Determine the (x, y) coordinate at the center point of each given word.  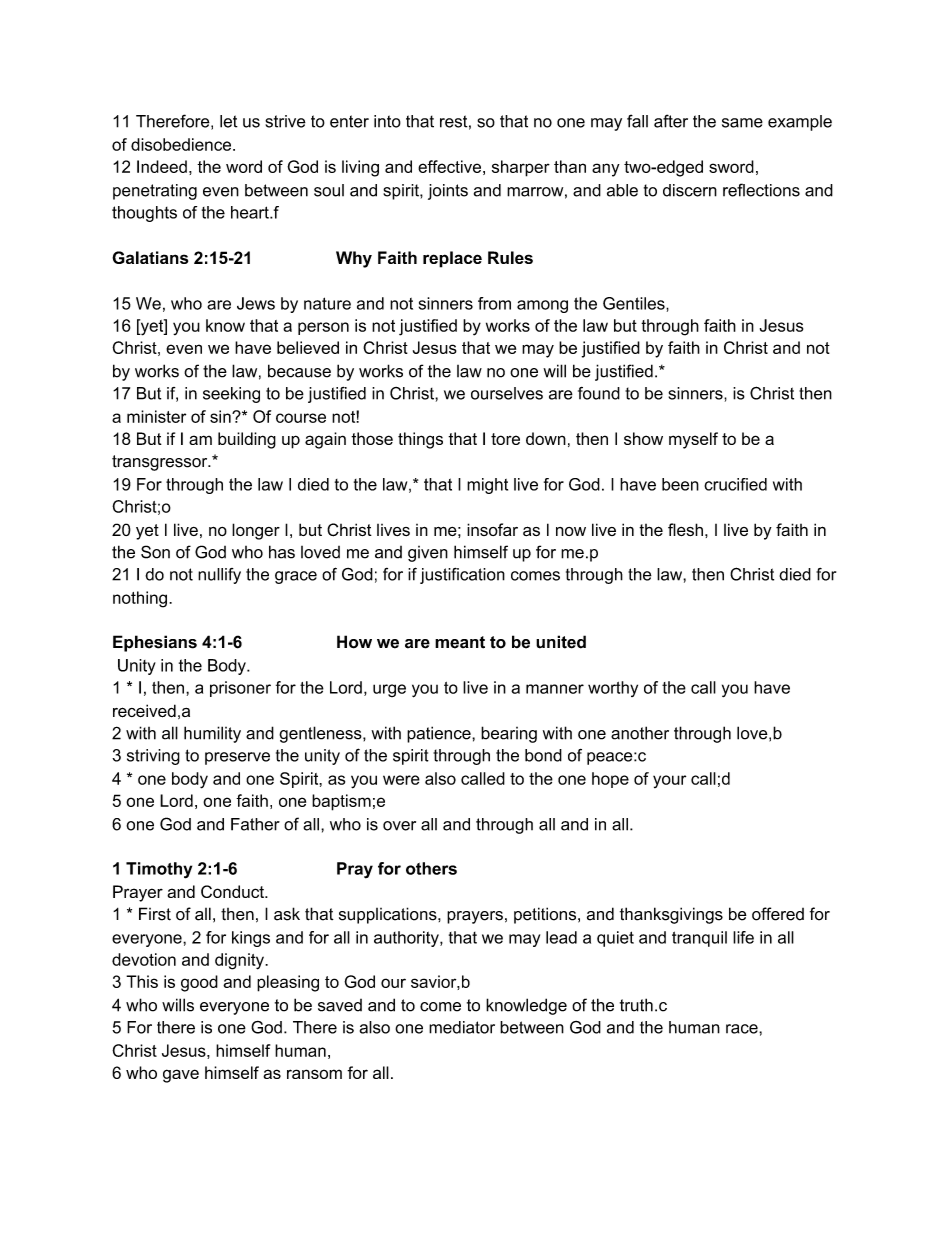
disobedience (182, 144)
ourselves (507, 393)
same (742, 123)
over (399, 826)
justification (462, 576)
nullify (219, 576)
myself (693, 440)
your (669, 781)
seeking (231, 395)
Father (255, 824)
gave (181, 1076)
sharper (521, 168)
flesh (685, 529)
